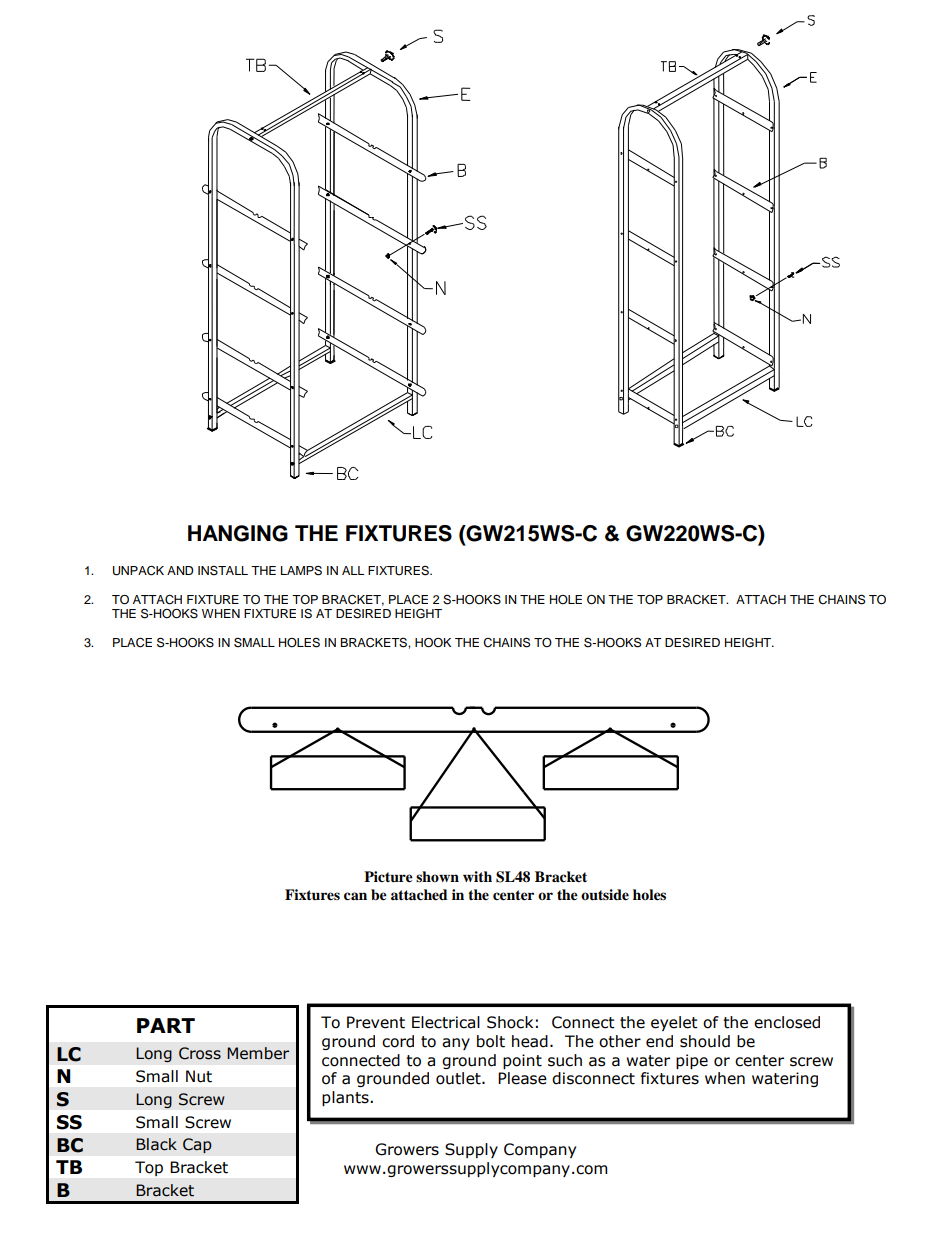 The height and width of the page is (1233, 952). What do you see at coordinates (138, 570) in the page?
I see `UNPACK` at bounding box center [138, 570].
